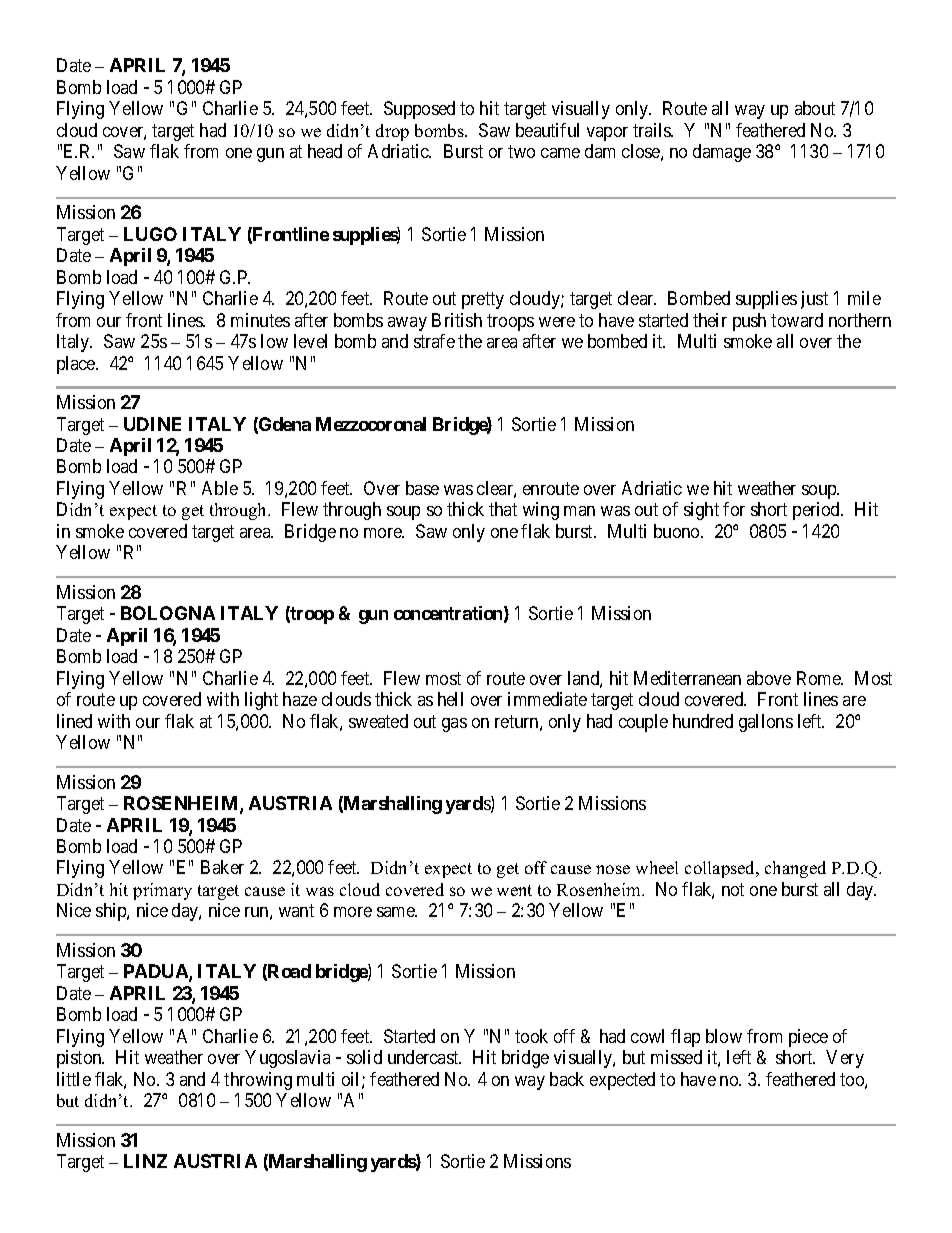  What do you see at coordinates (521, 152) in the screenshot?
I see `two` at bounding box center [521, 152].
